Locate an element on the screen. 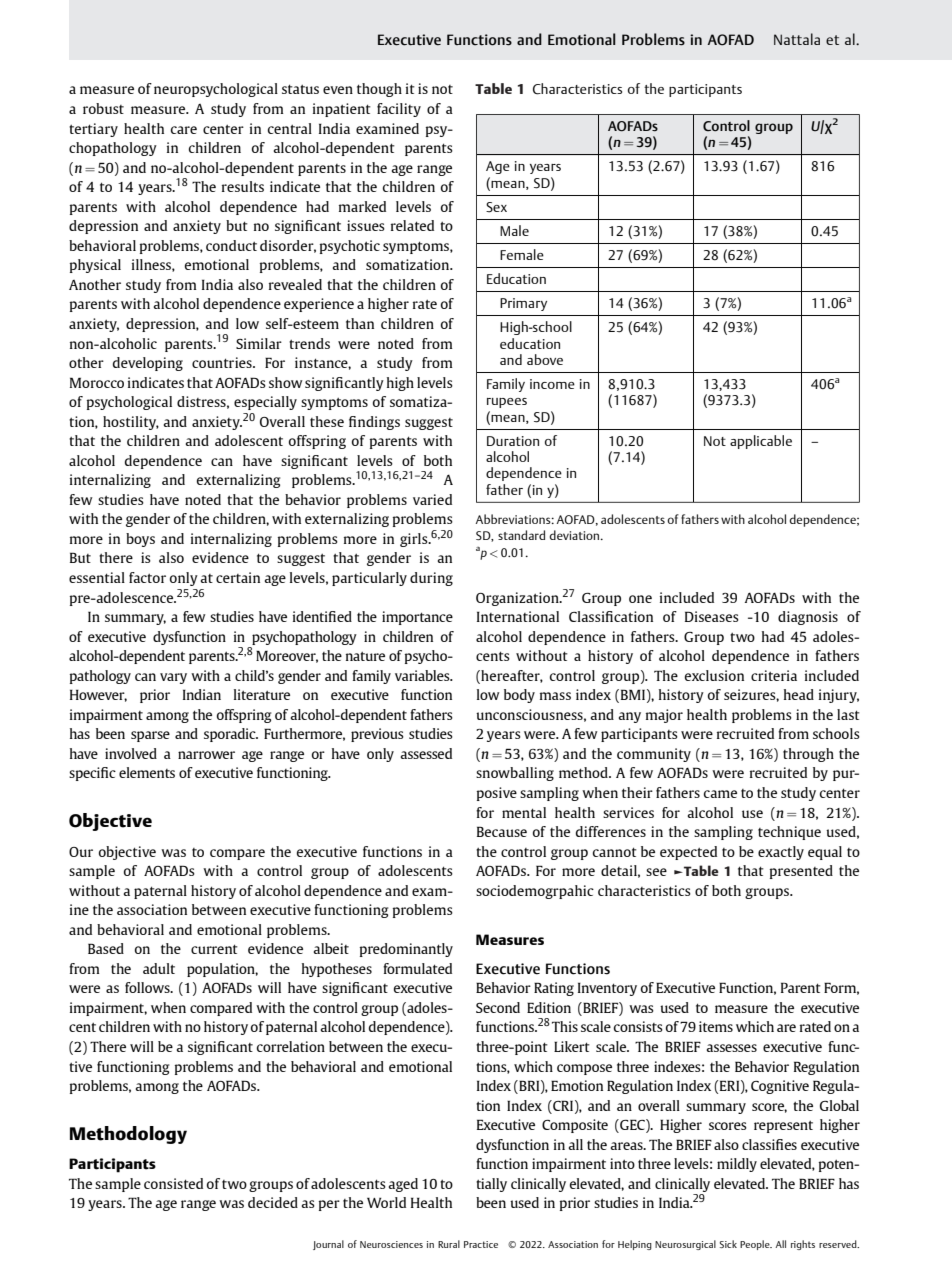 This screenshot has width=952, height=1275. snowballing is located at coordinates (515, 774).
